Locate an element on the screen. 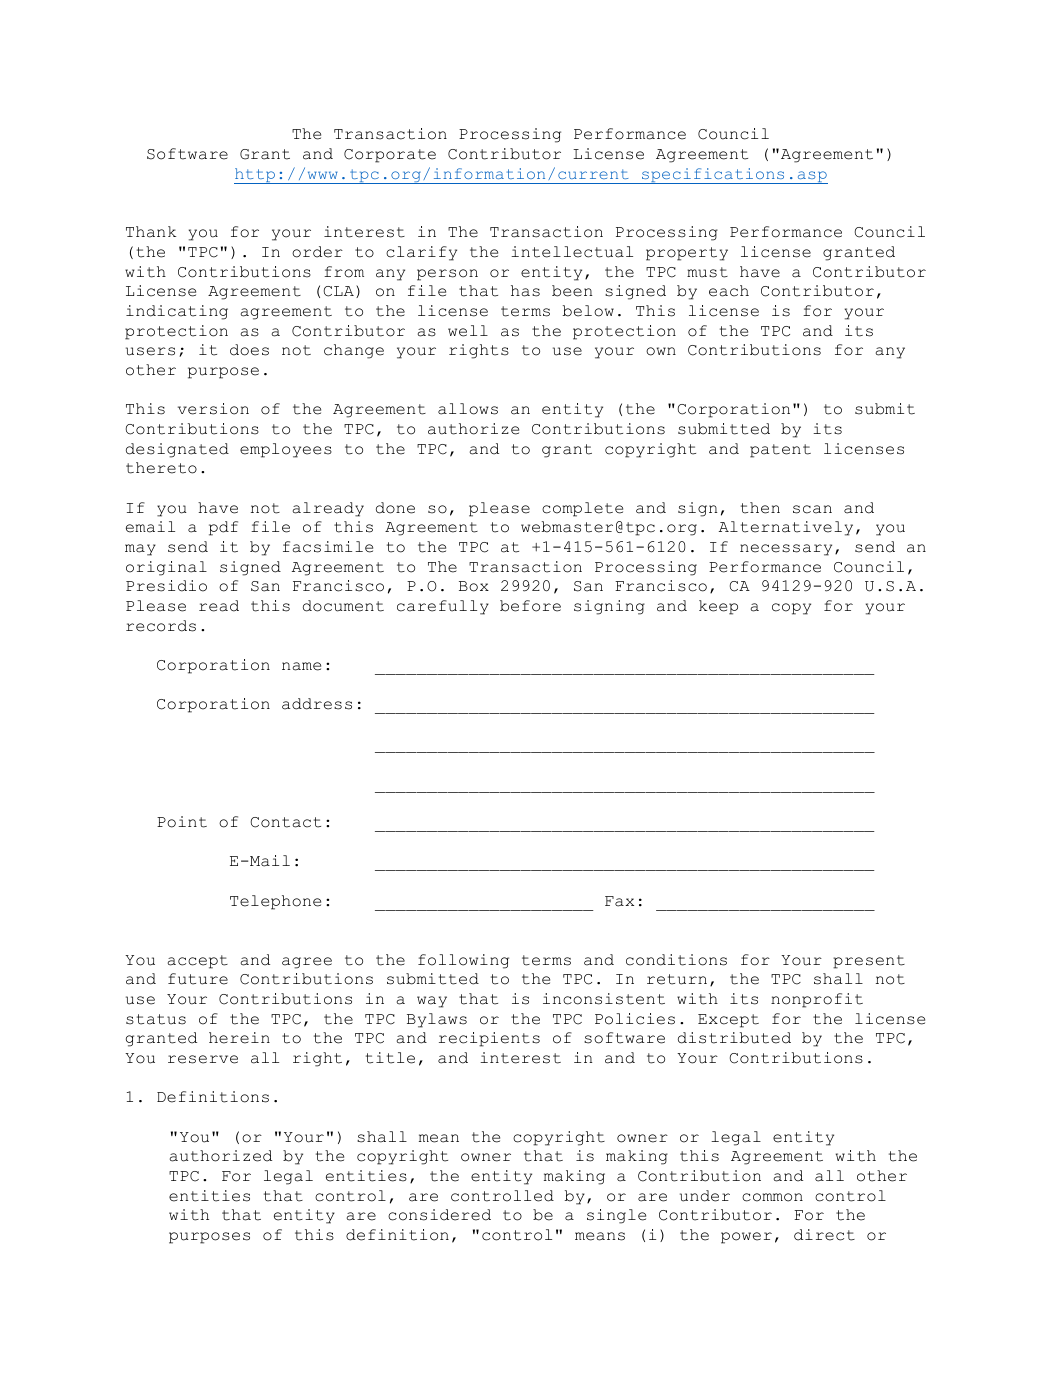 The width and height of the screenshot is (1062, 1374). keep is located at coordinates (718, 607).
